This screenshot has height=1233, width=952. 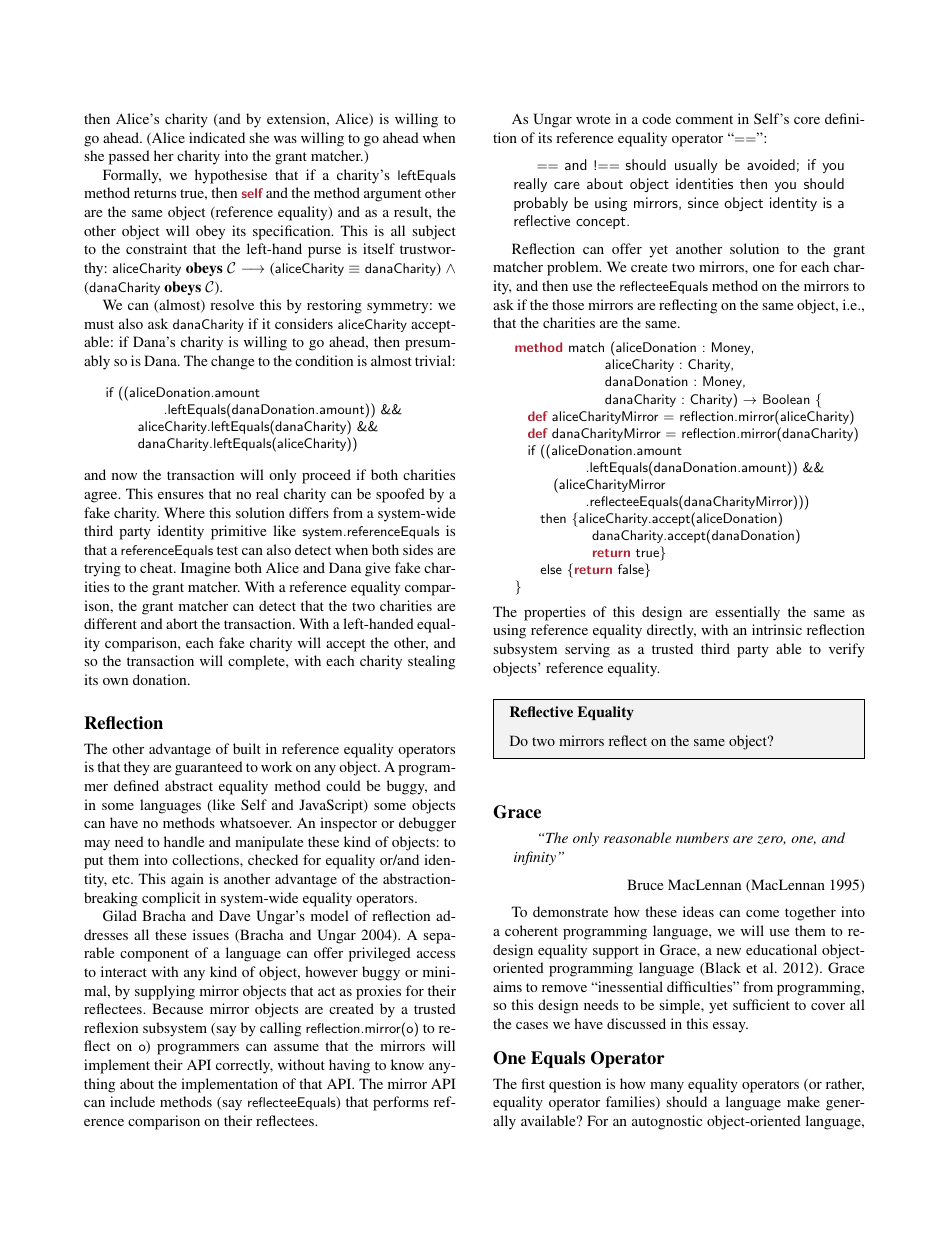 I want to click on know, so click(x=407, y=1064).
